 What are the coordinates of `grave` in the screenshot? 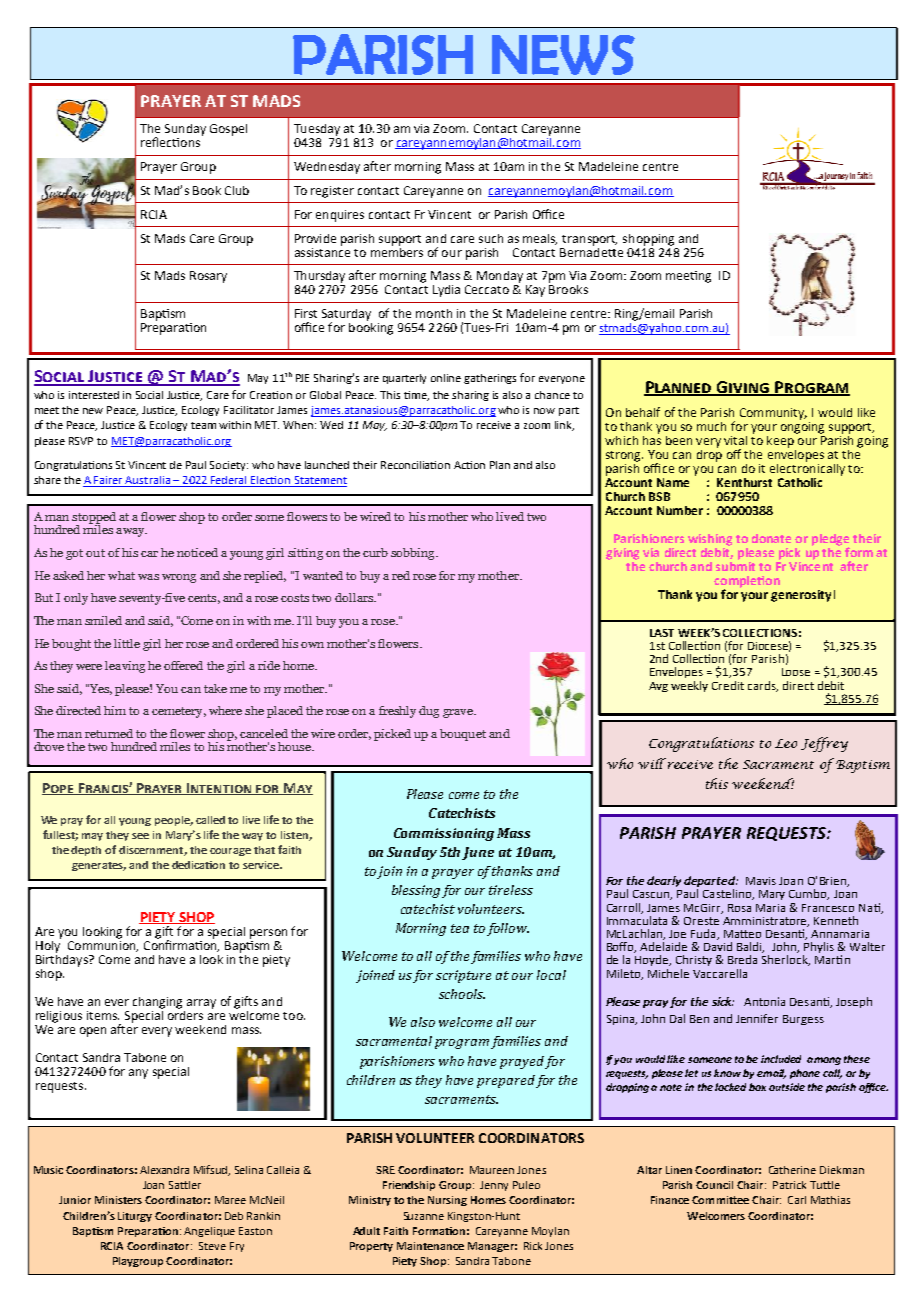 It's located at (459, 713).
